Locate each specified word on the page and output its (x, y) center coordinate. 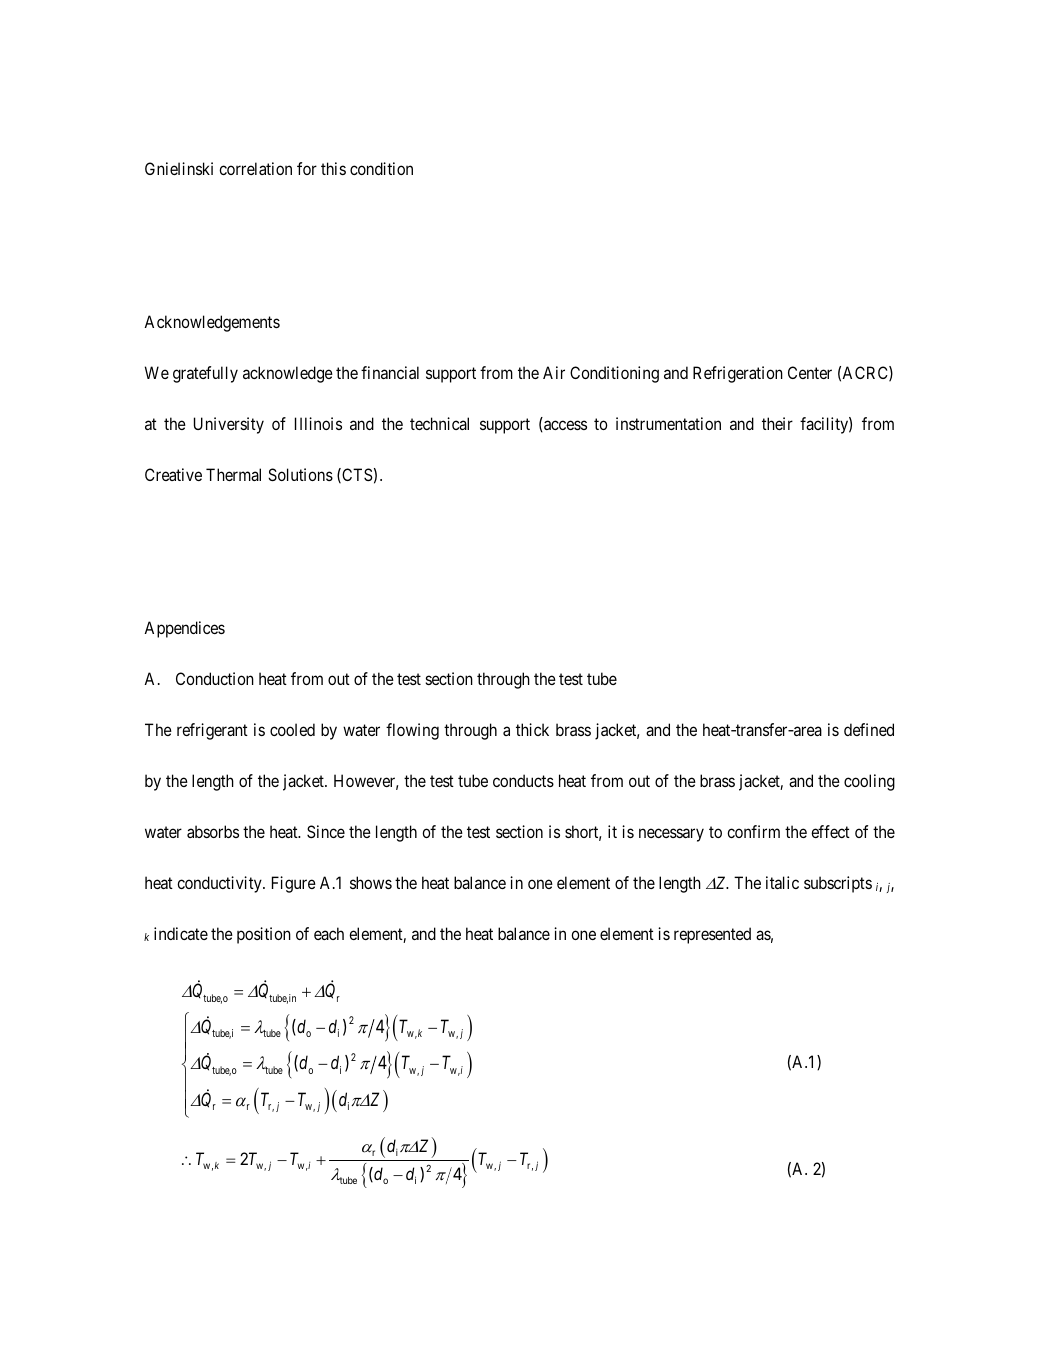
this (333, 168)
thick (532, 729)
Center (810, 372)
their (777, 423)
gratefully (205, 374)
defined (869, 729)
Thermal (233, 474)
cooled (292, 729)
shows (371, 882)
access (564, 426)
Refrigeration (738, 374)
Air (554, 372)
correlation (255, 168)
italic (782, 882)
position (264, 935)
